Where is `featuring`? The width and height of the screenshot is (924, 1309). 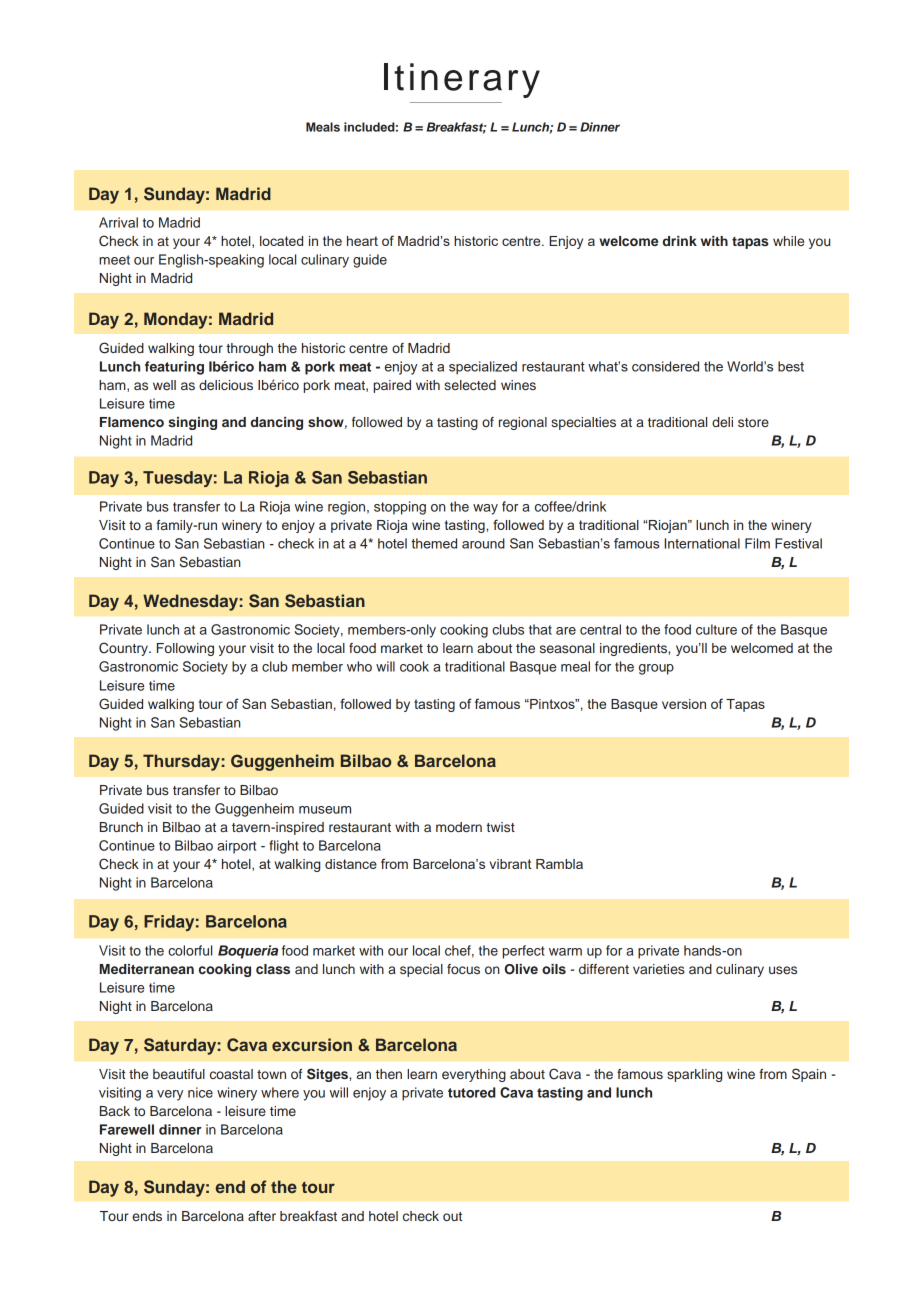 featuring is located at coordinates (174, 368).
